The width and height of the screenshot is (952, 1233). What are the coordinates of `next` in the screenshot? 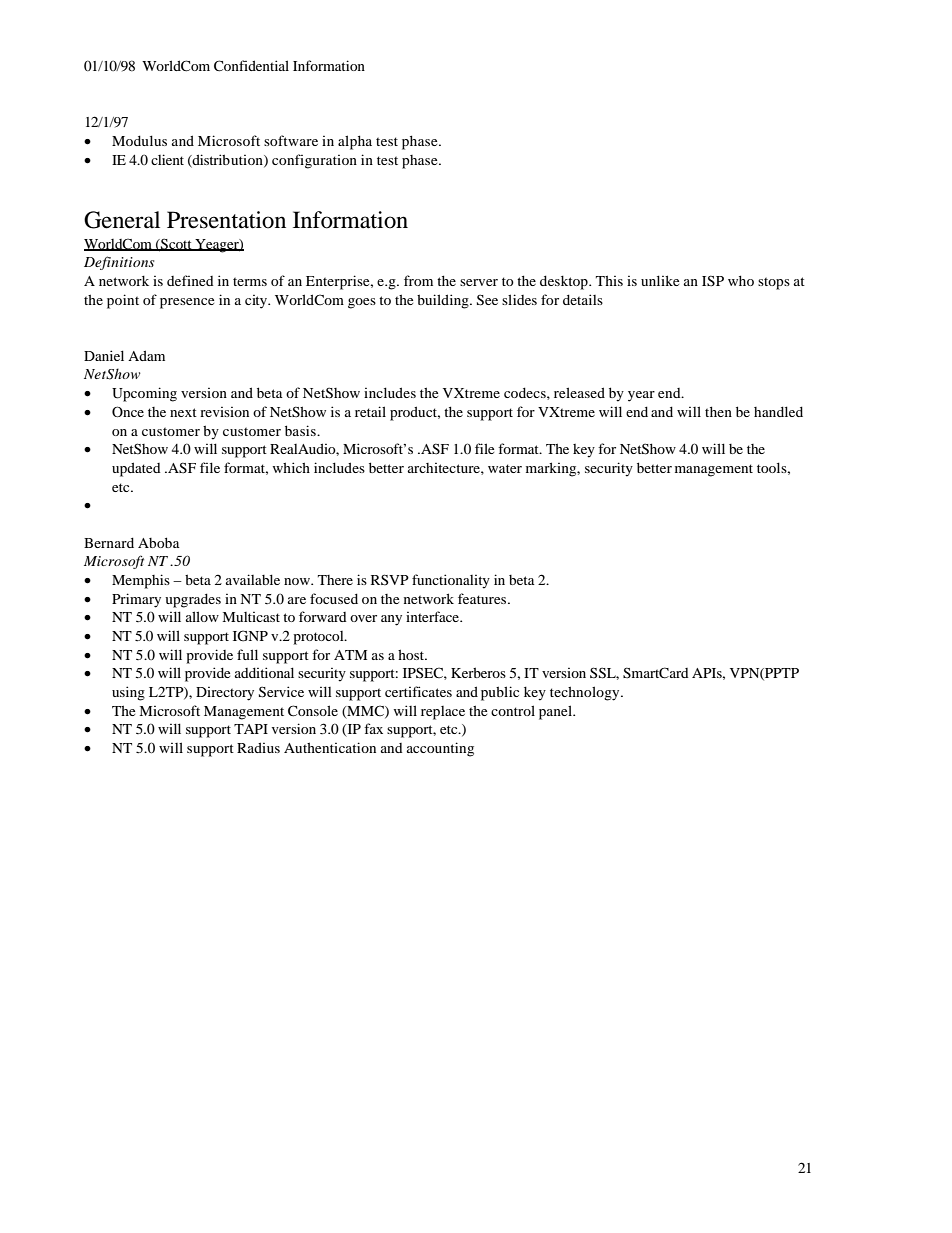 It's located at (183, 412).
